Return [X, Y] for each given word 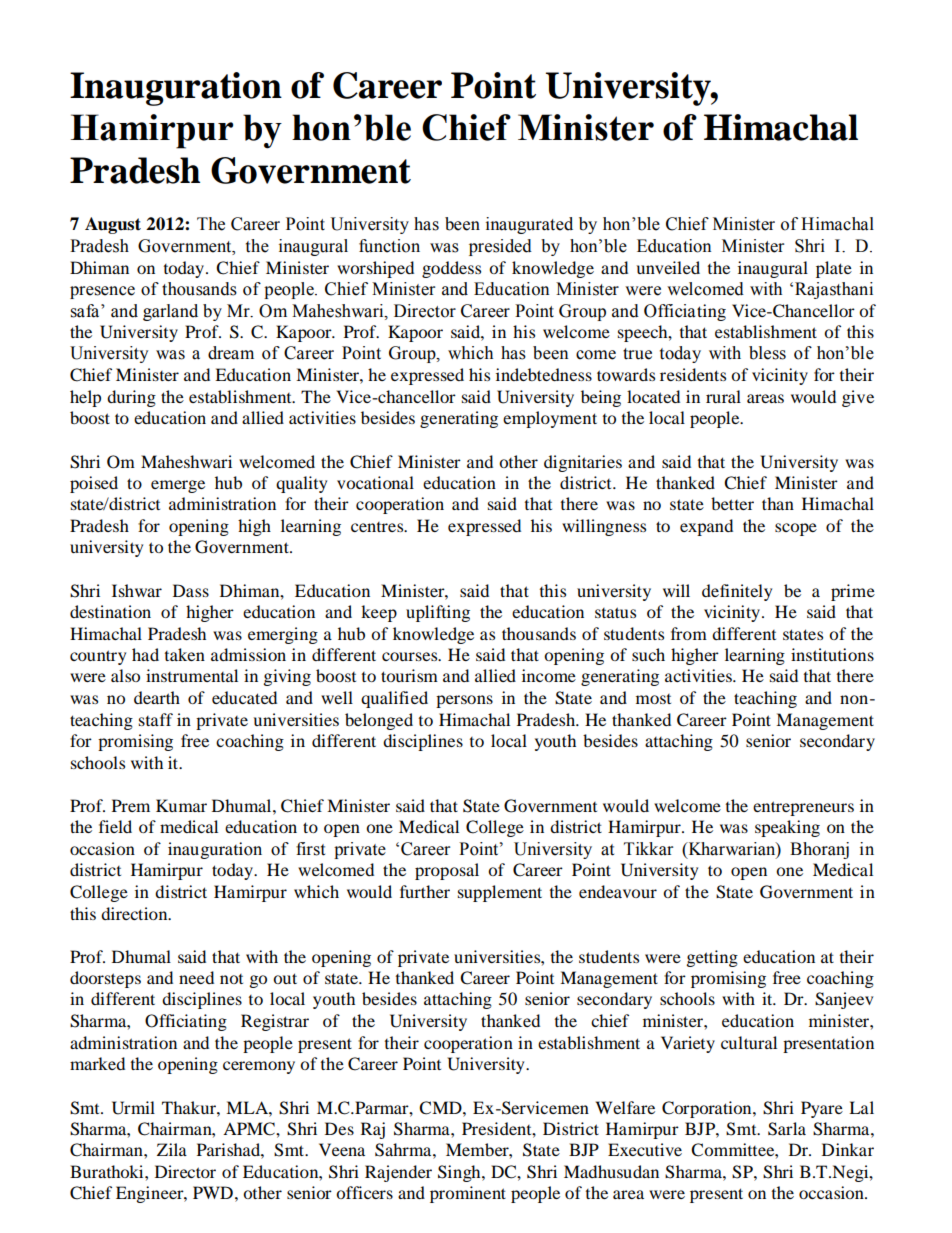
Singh [460, 1173]
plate [834, 269]
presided [500, 247]
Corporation [708, 1109]
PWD [213, 1192]
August [113, 225]
